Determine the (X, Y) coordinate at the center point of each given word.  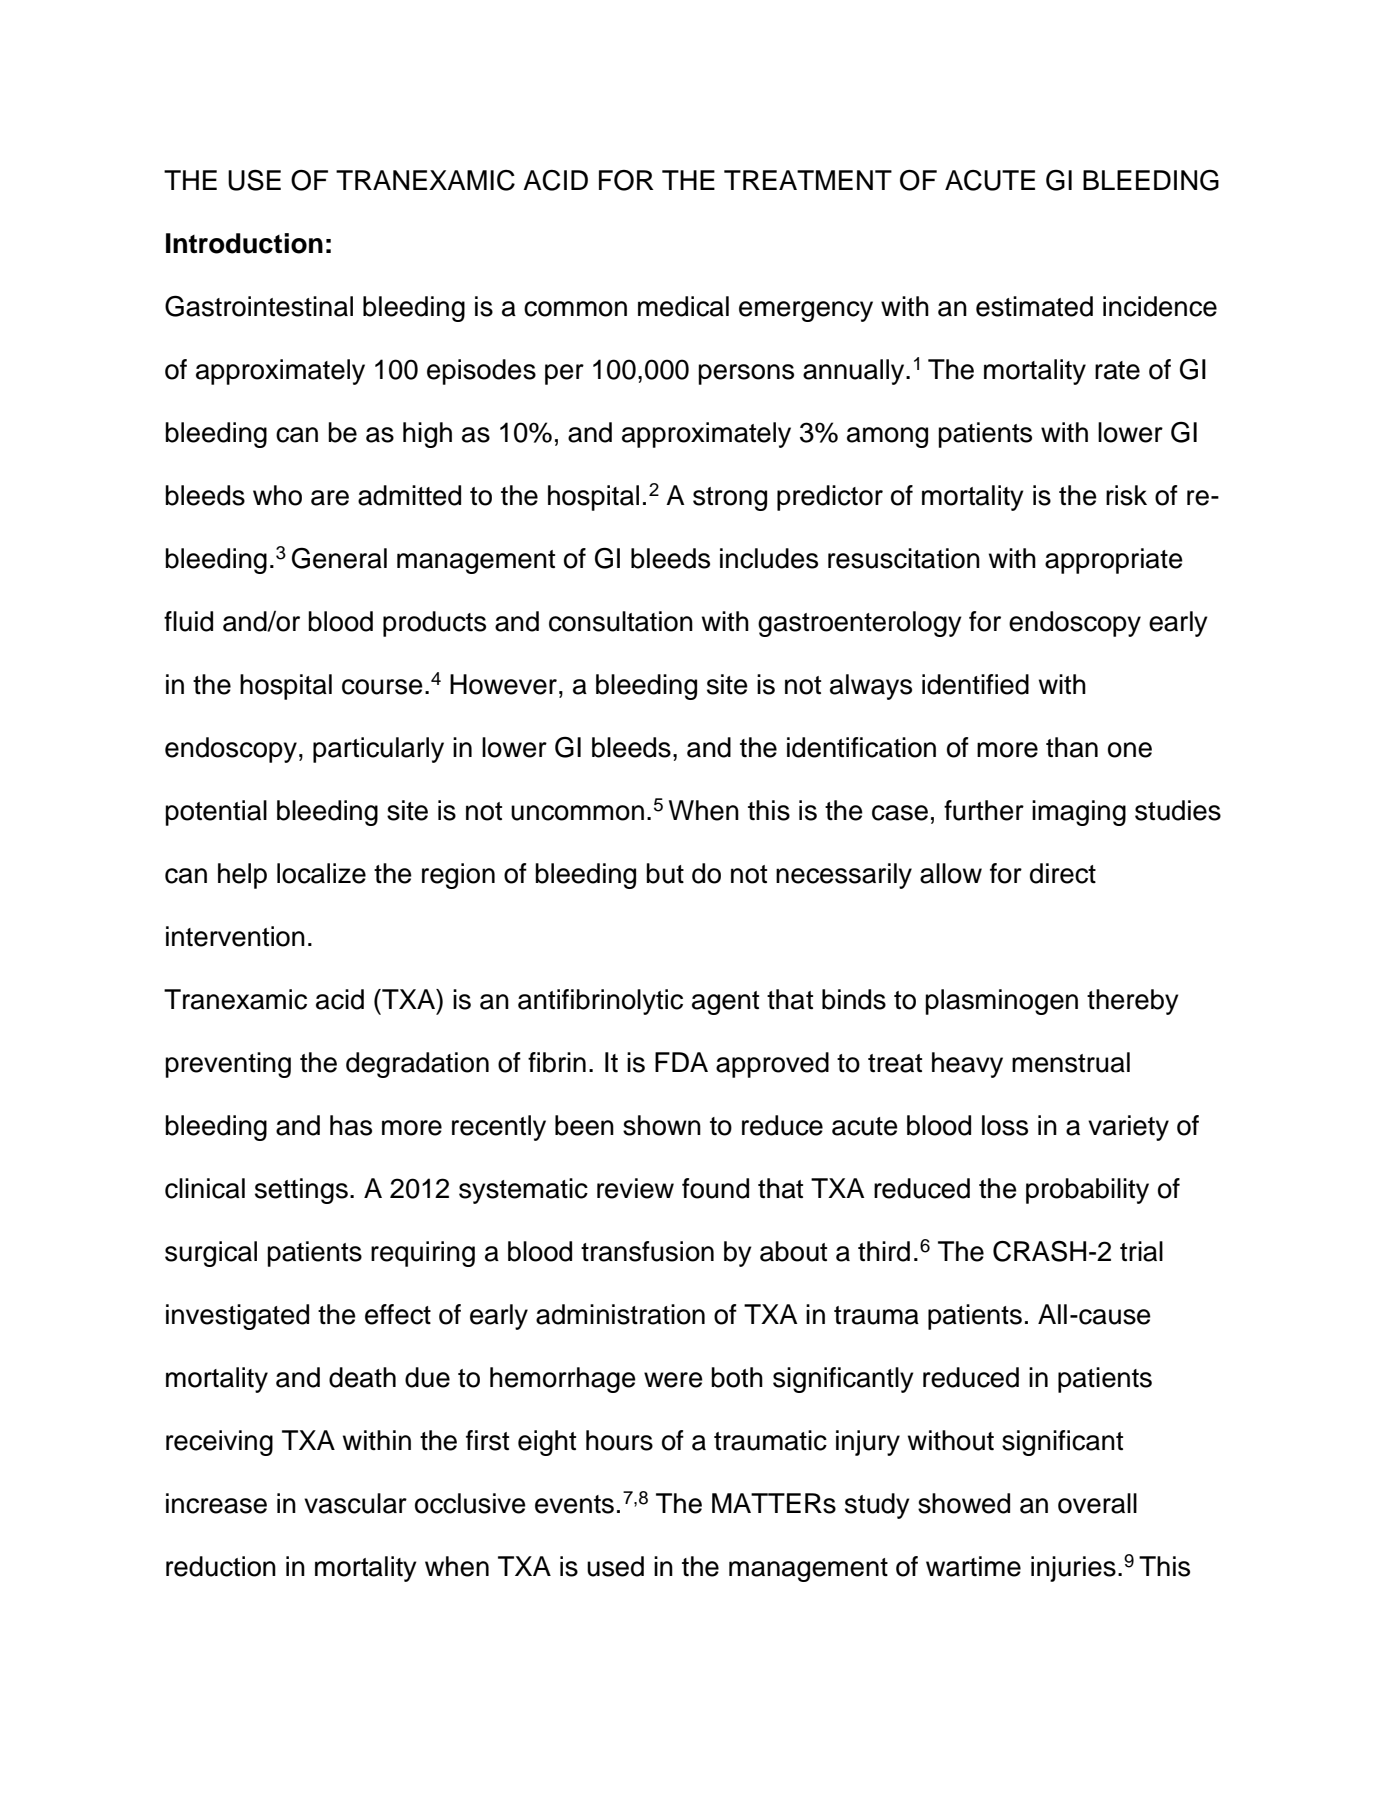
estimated (1034, 306)
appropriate (1114, 561)
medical (683, 306)
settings (301, 1191)
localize (321, 873)
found (715, 1188)
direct (1063, 873)
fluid (188, 621)
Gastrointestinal (259, 306)
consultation (621, 621)
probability (1087, 1191)
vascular (355, 1503)
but (665, 873)
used (615, 1566)
